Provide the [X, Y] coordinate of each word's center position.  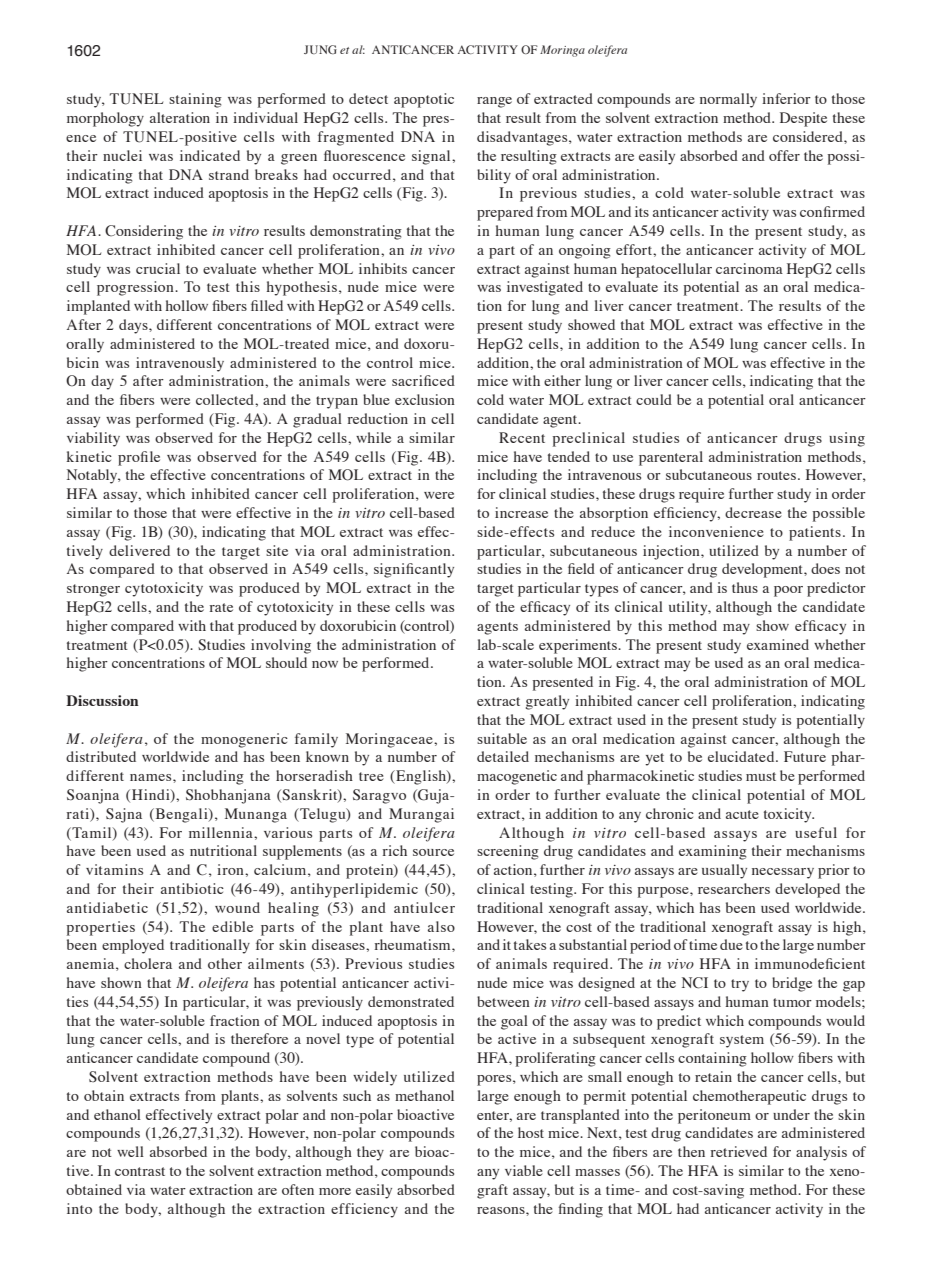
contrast [140, 1171]
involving [281, 646]
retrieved [739, 1151]
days [134, 326]
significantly [414, 570]
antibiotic [192, 888]
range [494, 102]
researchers [734, 888]
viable [524, 1170]
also [441, 926]
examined [778, 644]
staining [195, 100]
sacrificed [423, 380]
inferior [786, 98]
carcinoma [749, 268]
